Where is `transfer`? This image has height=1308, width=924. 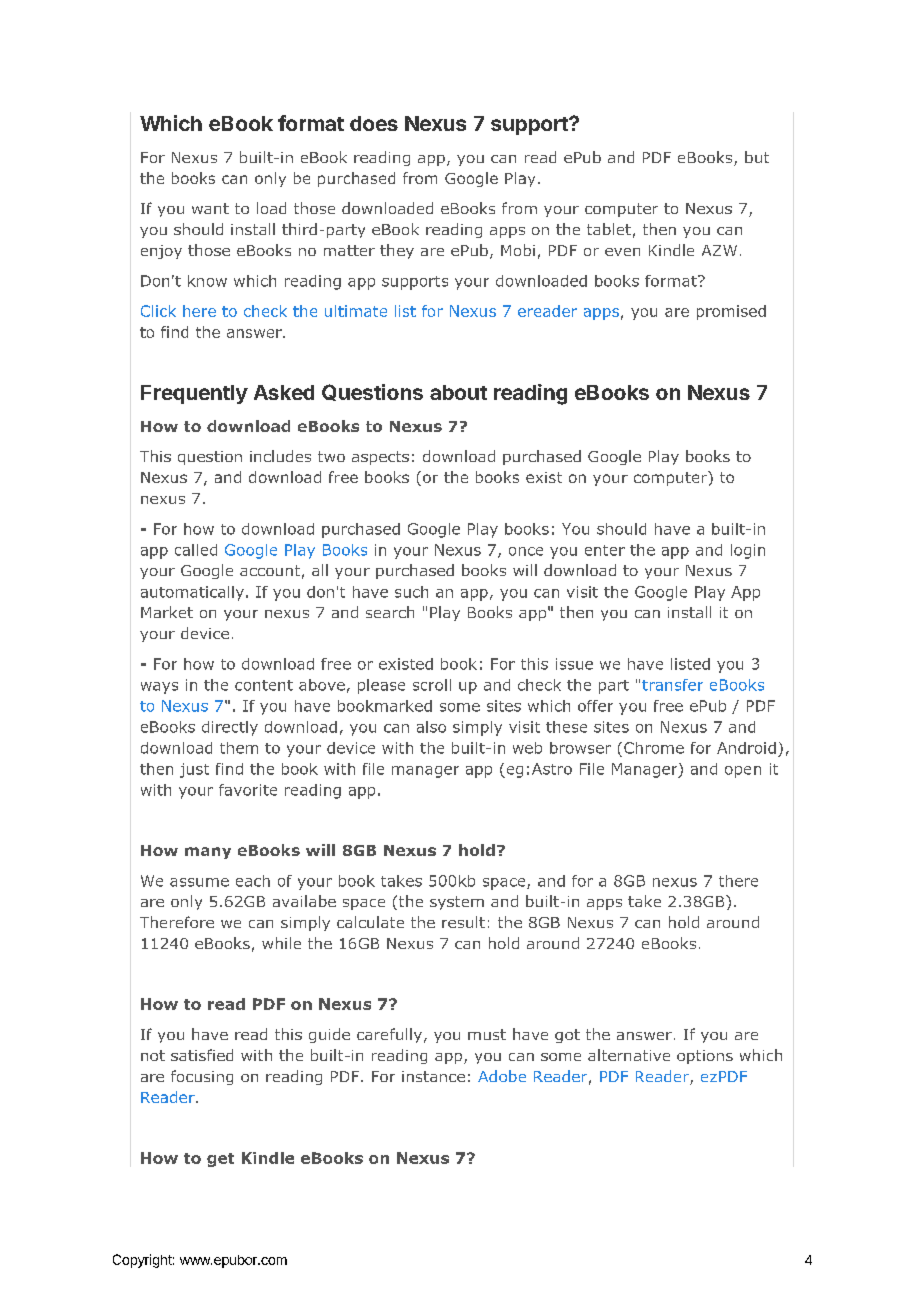
transfer is located at coordinates (672, 685).
